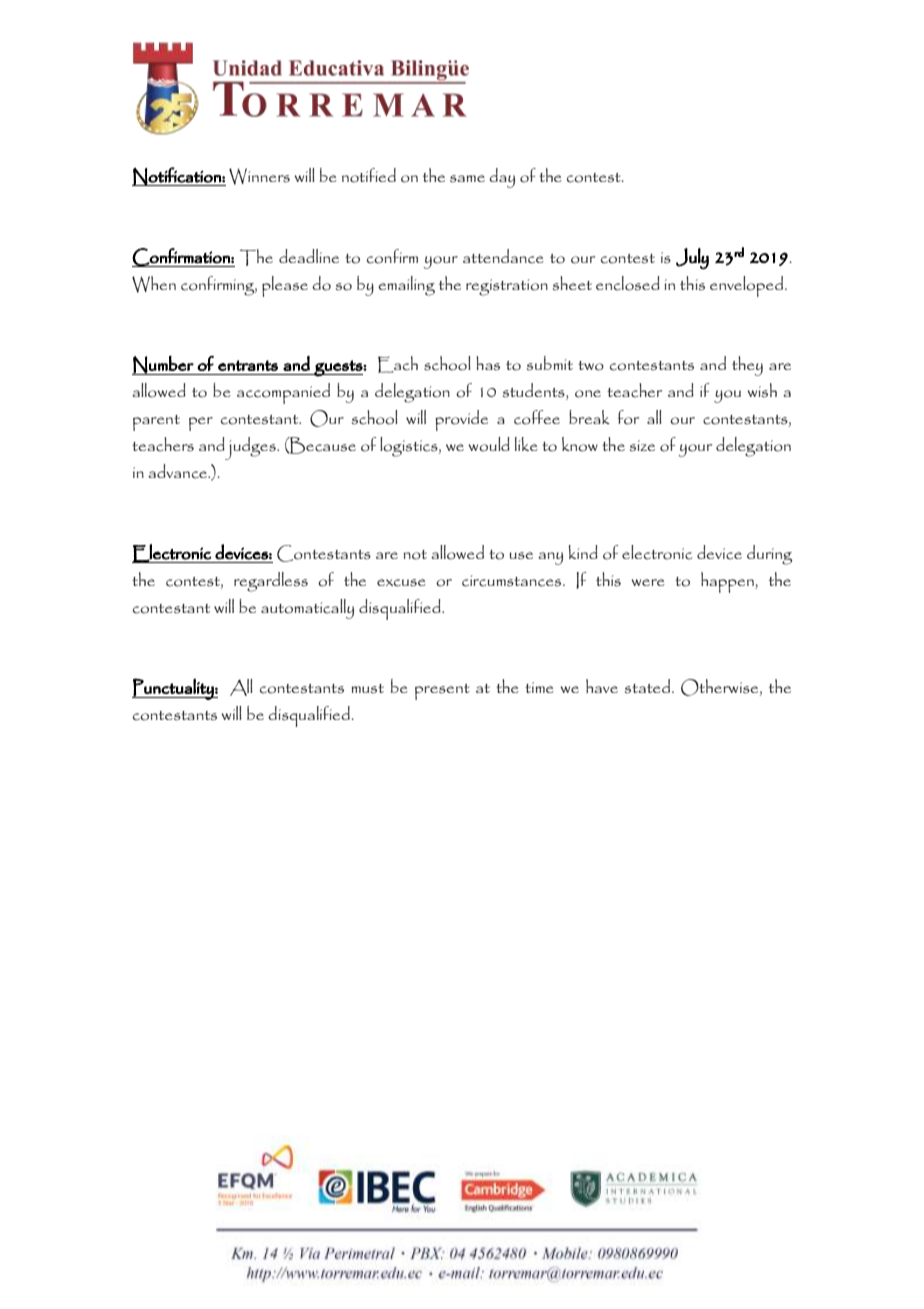 The height and width of the page is (1309, 924). What do you see at coordinates (367, 689) in the page?
I see `must` at bounding box center [367, 689].
